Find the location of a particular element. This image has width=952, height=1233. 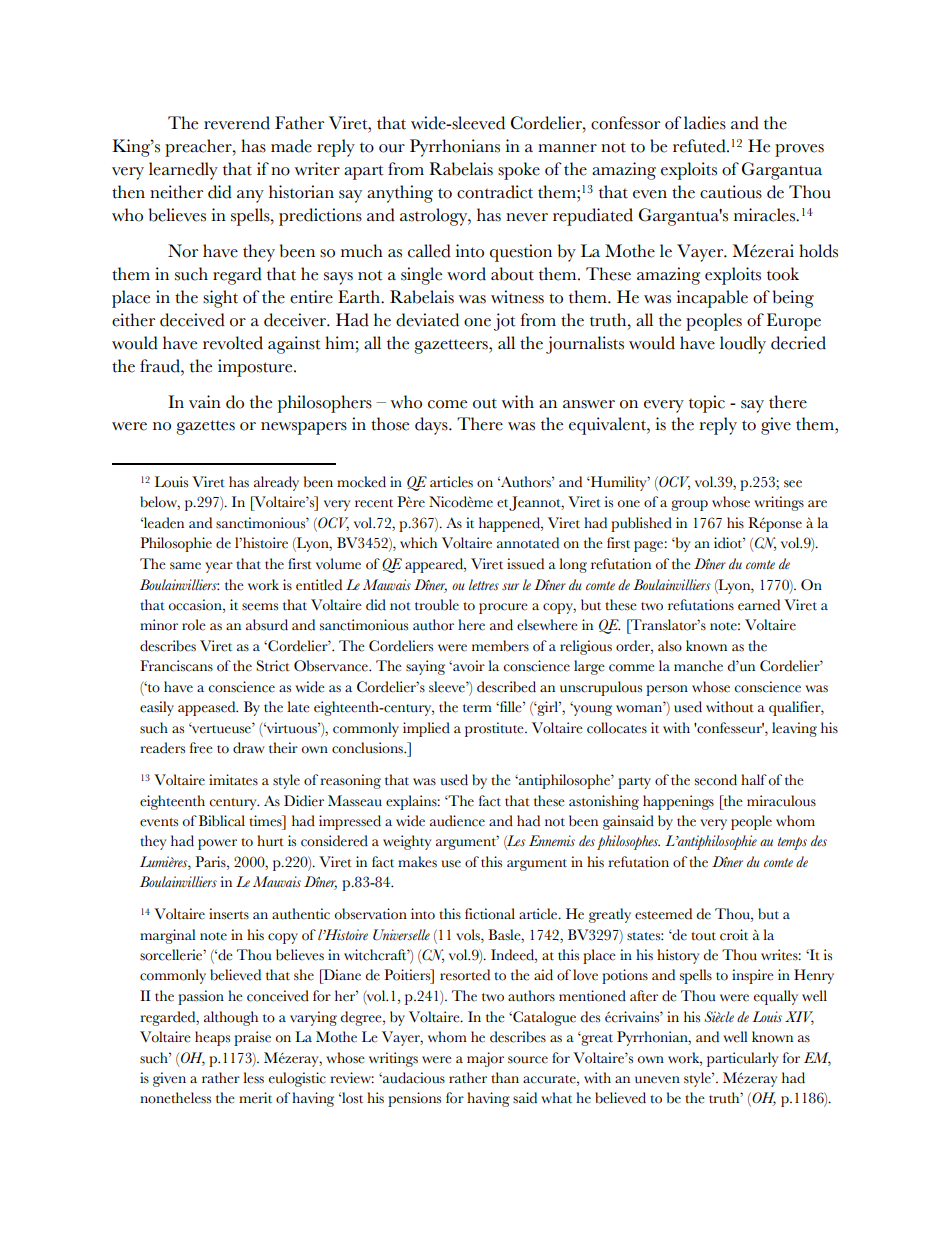

spoke is located at coordinates (519, 171).
